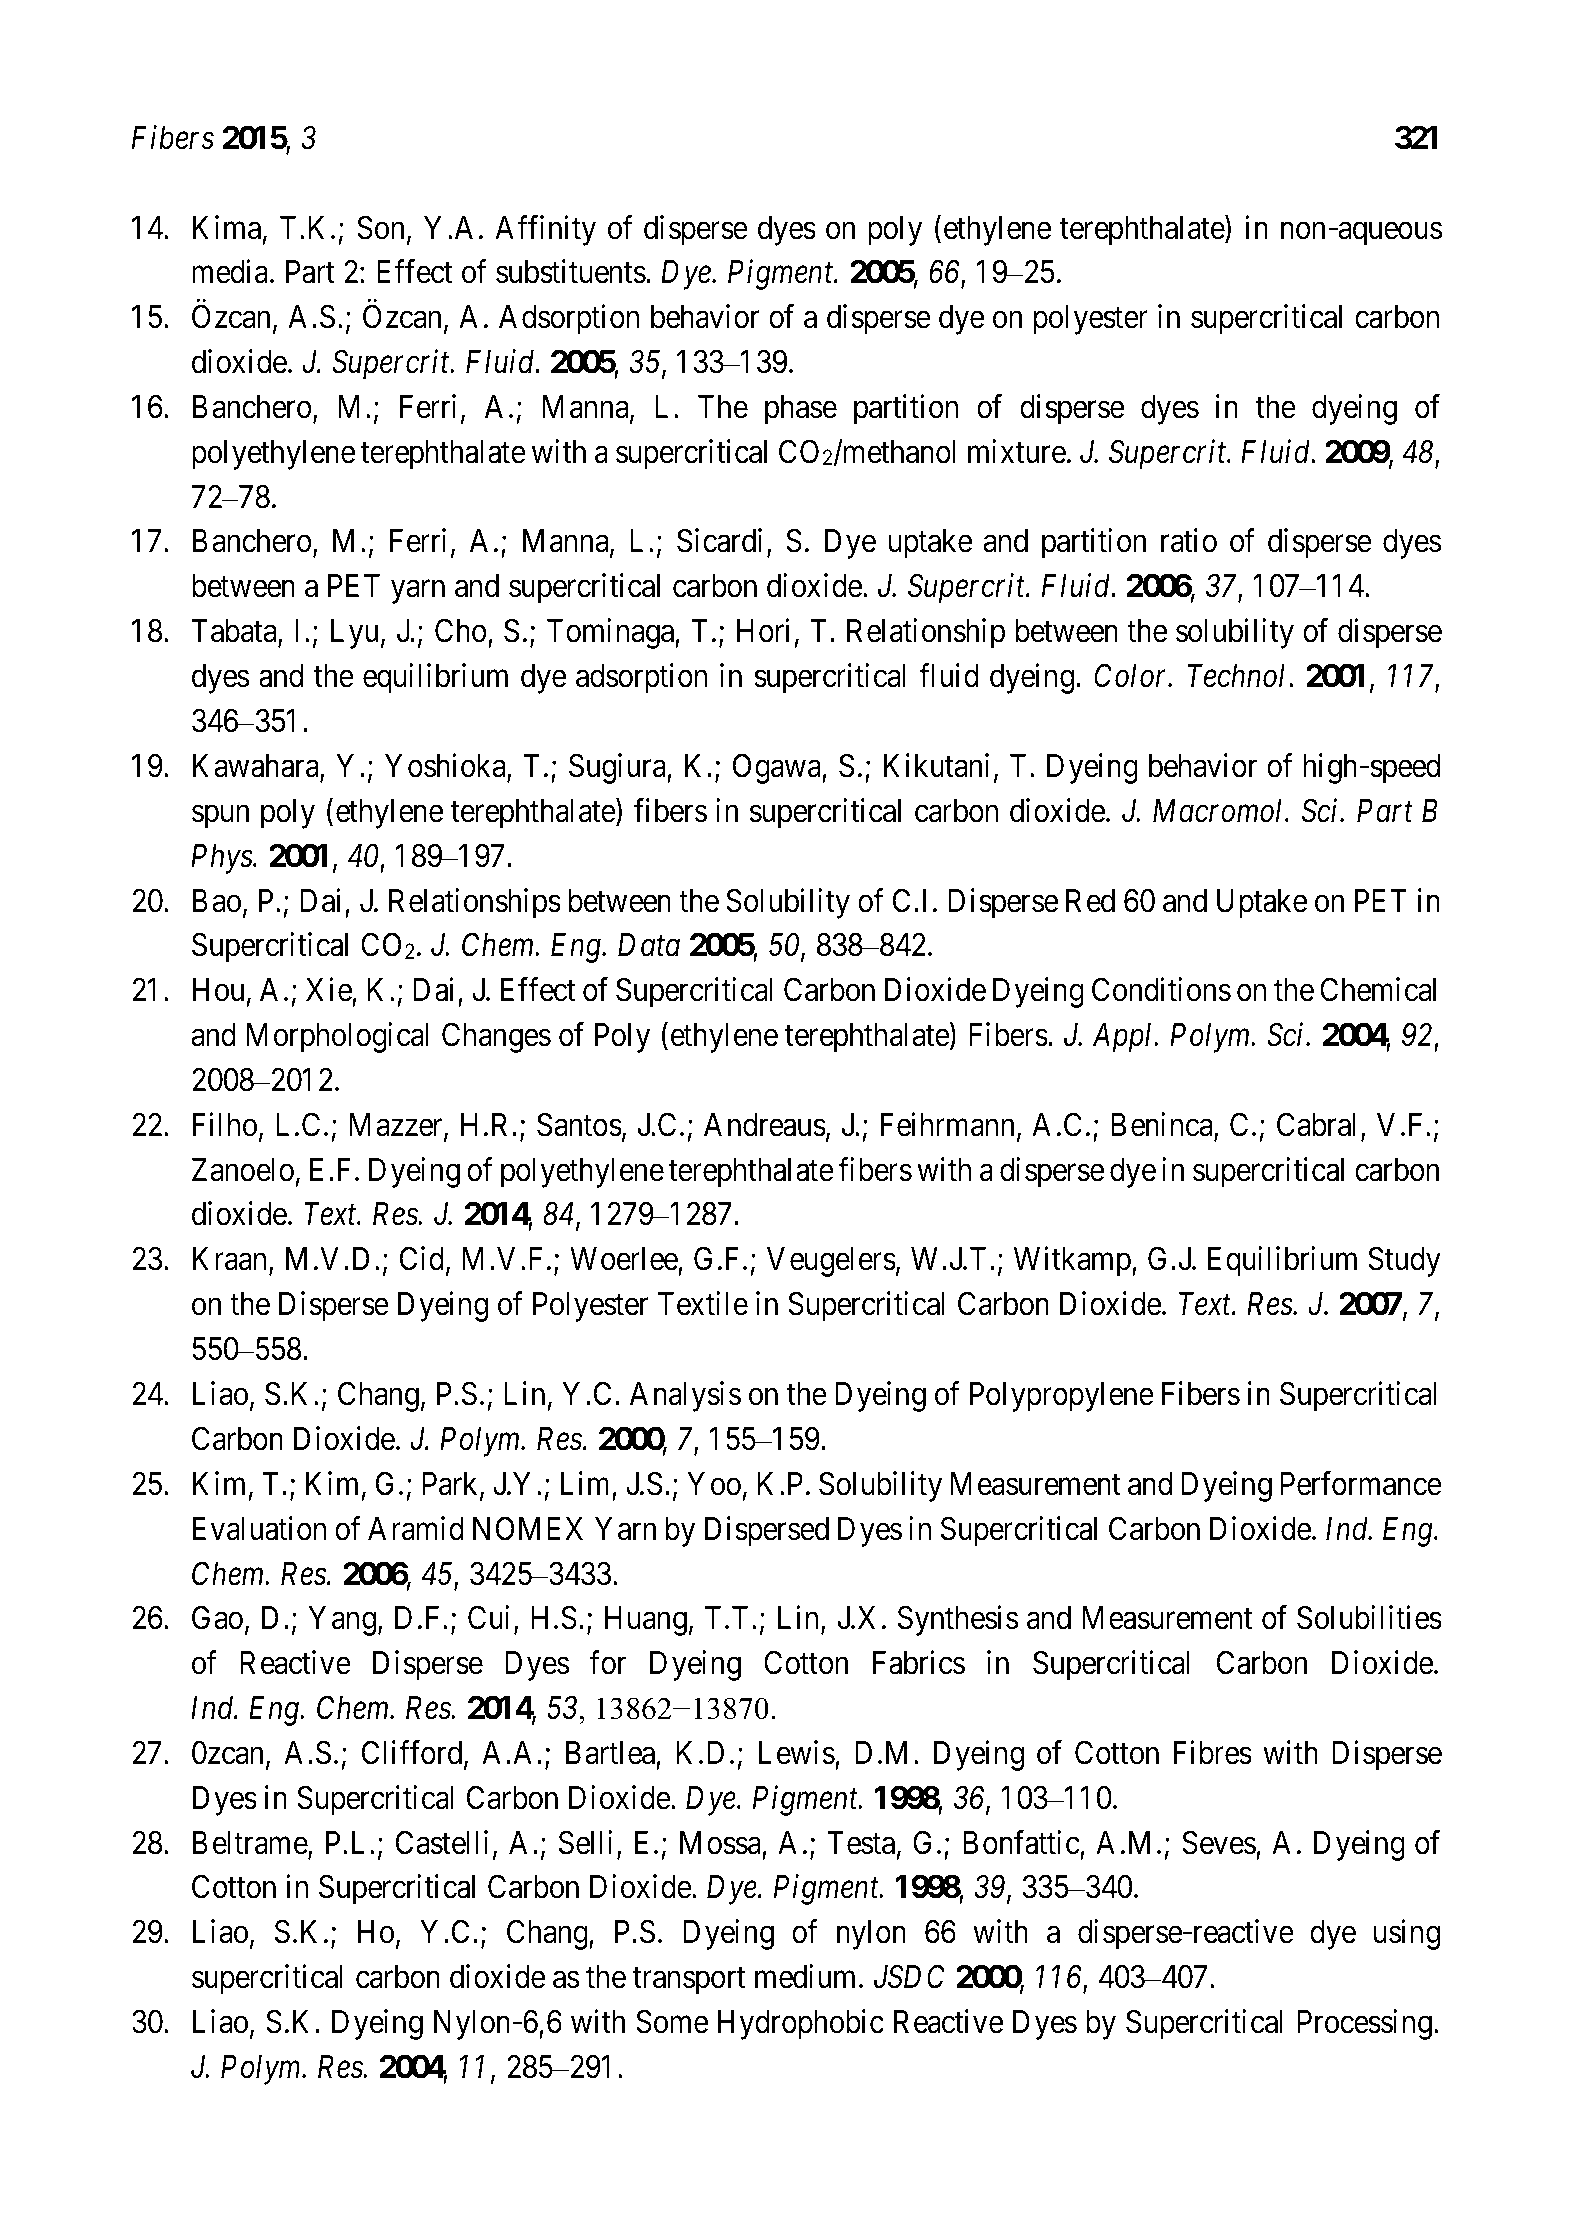  What do you see at coordinates (778, 769) in the document?
I see `Ogawa` at bounding box center [778, 769].
